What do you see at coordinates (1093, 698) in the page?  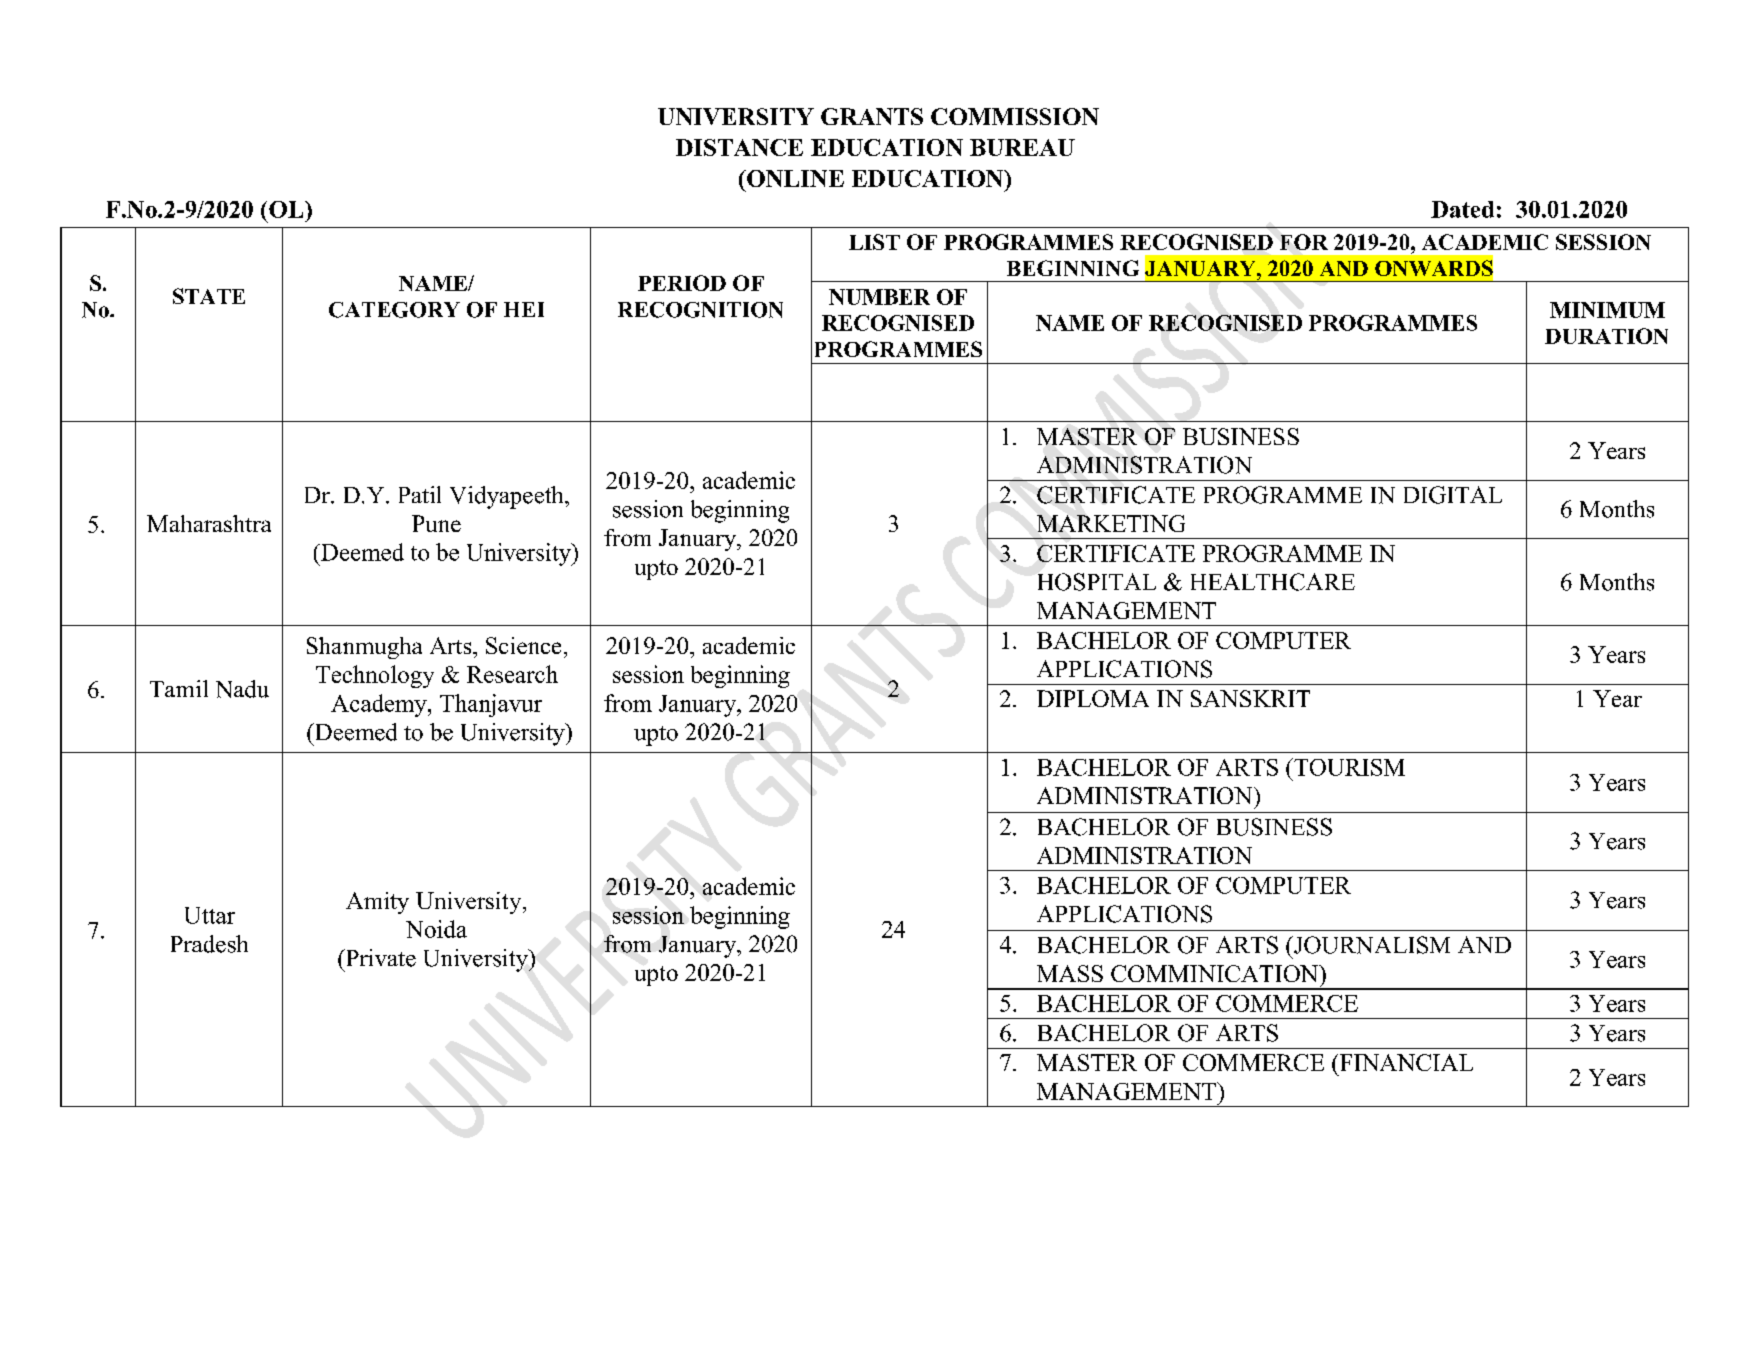 I see `DIPLOMA` at bounding box center [1093, 698].
